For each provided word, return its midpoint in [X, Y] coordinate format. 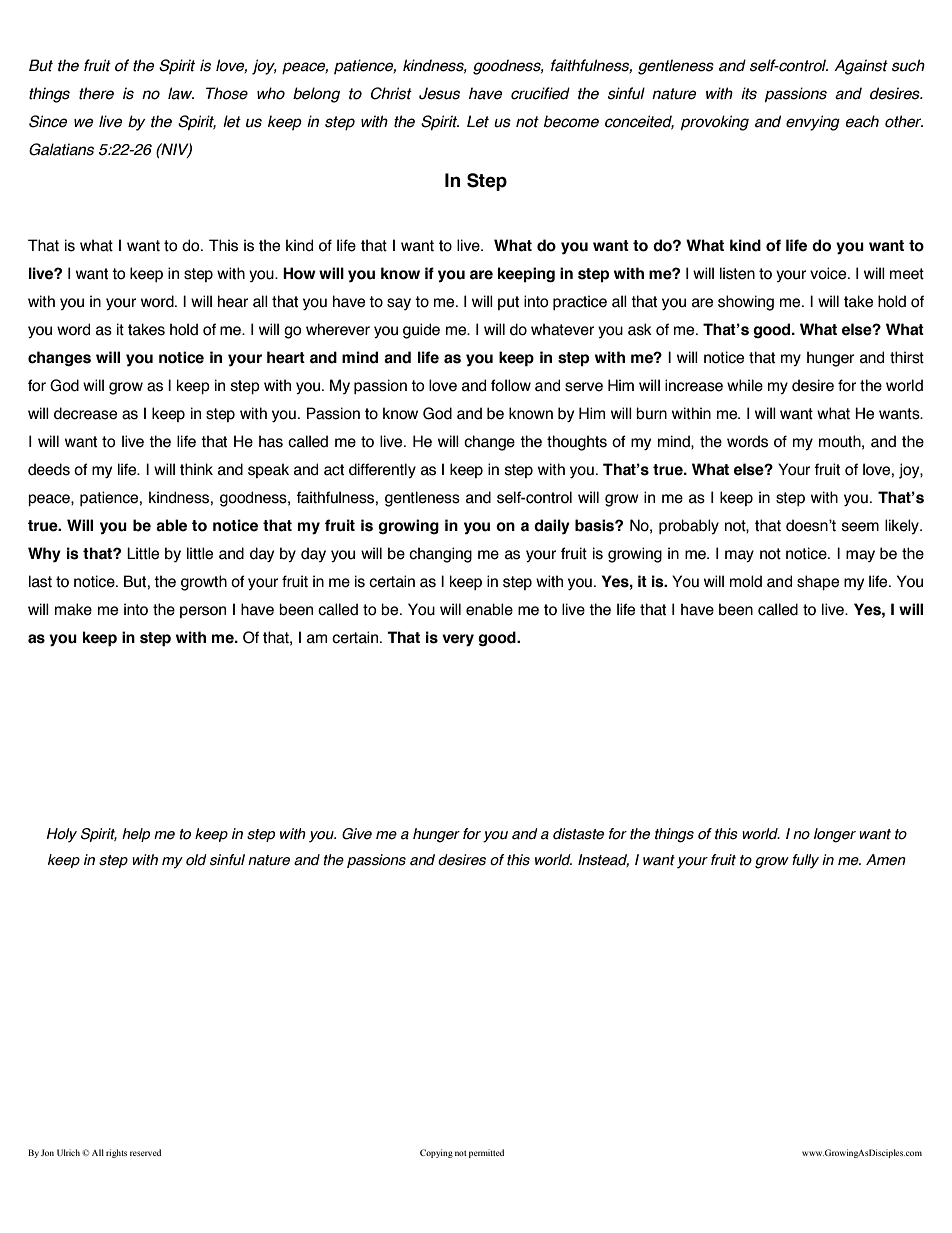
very [458, 640]
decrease [85, 413]
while [745, 385]
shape [818, 582]
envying [813, 123]
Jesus [439, 93]
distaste [578, 834]
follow [511, 385]
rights [116, 1153]
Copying [436, 1153]
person [203, 612]
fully [805, 861]
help [136, 835]
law [181, 93]
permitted [486, 1153]
